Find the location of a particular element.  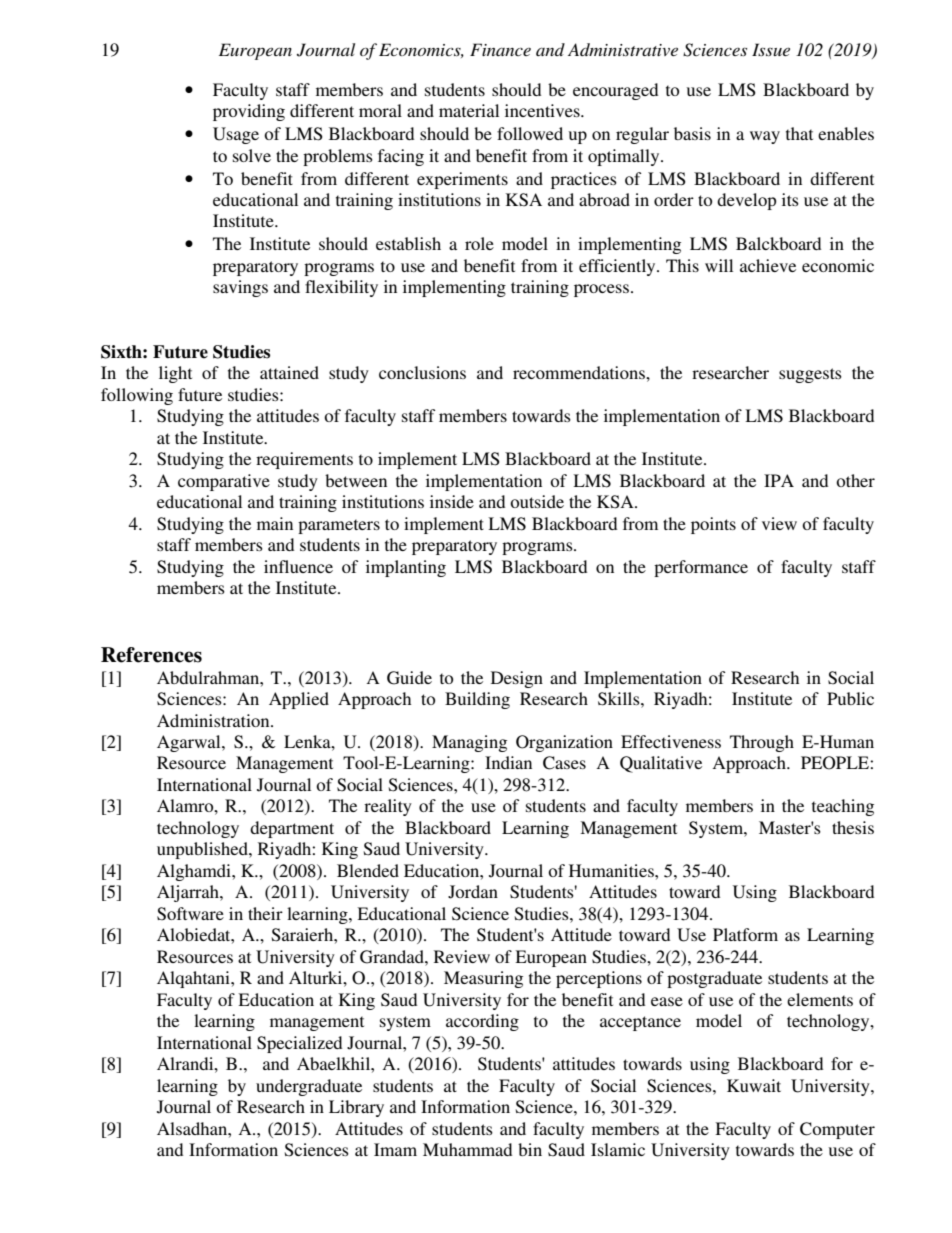

Issue is located at coordinates (771, 49).
